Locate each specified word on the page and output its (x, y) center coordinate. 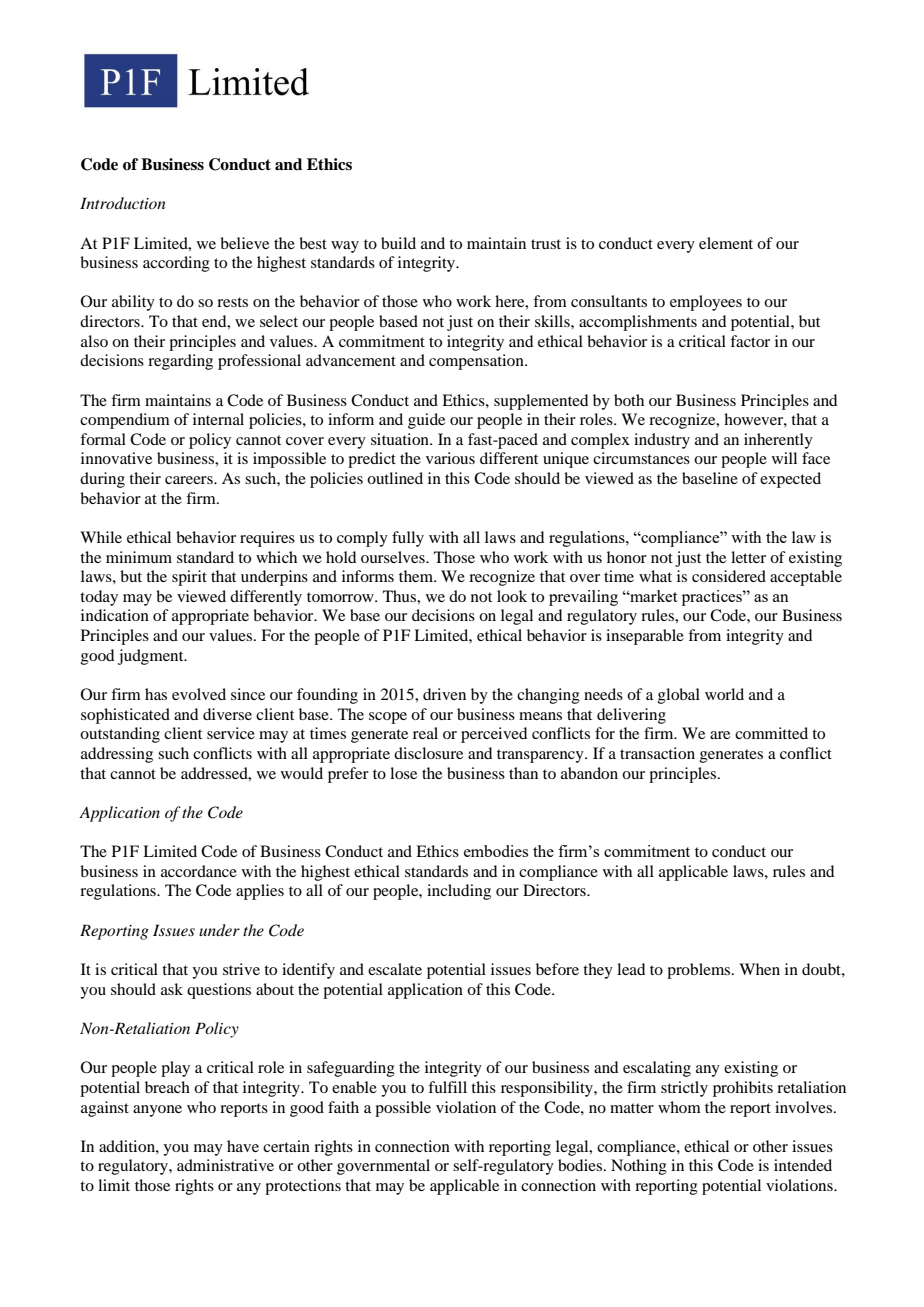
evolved (199, 694)
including (459, 892)
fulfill (447, 1087)
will (784, 458)
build (398, 243)
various (450, 458)
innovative (116, 458)
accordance (199, 871)
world (724, 694)
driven (444, 694)
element (726, 243)
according (176, 264)
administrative (225, 1165)
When (759, 969)
